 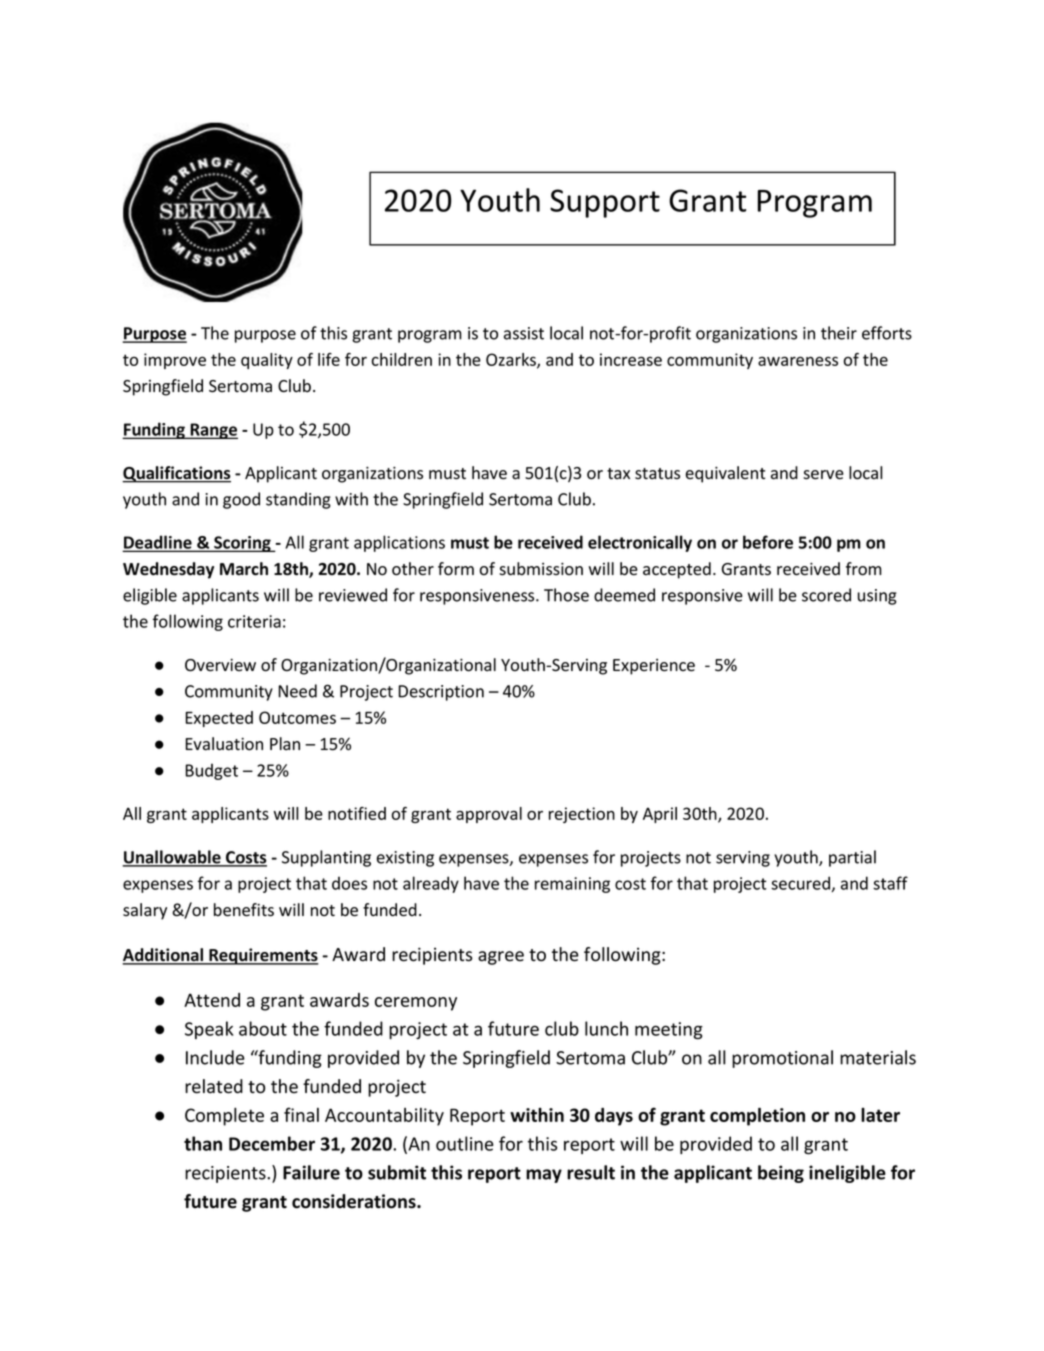 What do you see at coordinates (544, 1176) in the image?
I see `may` at bounding box center [544, 1176].
